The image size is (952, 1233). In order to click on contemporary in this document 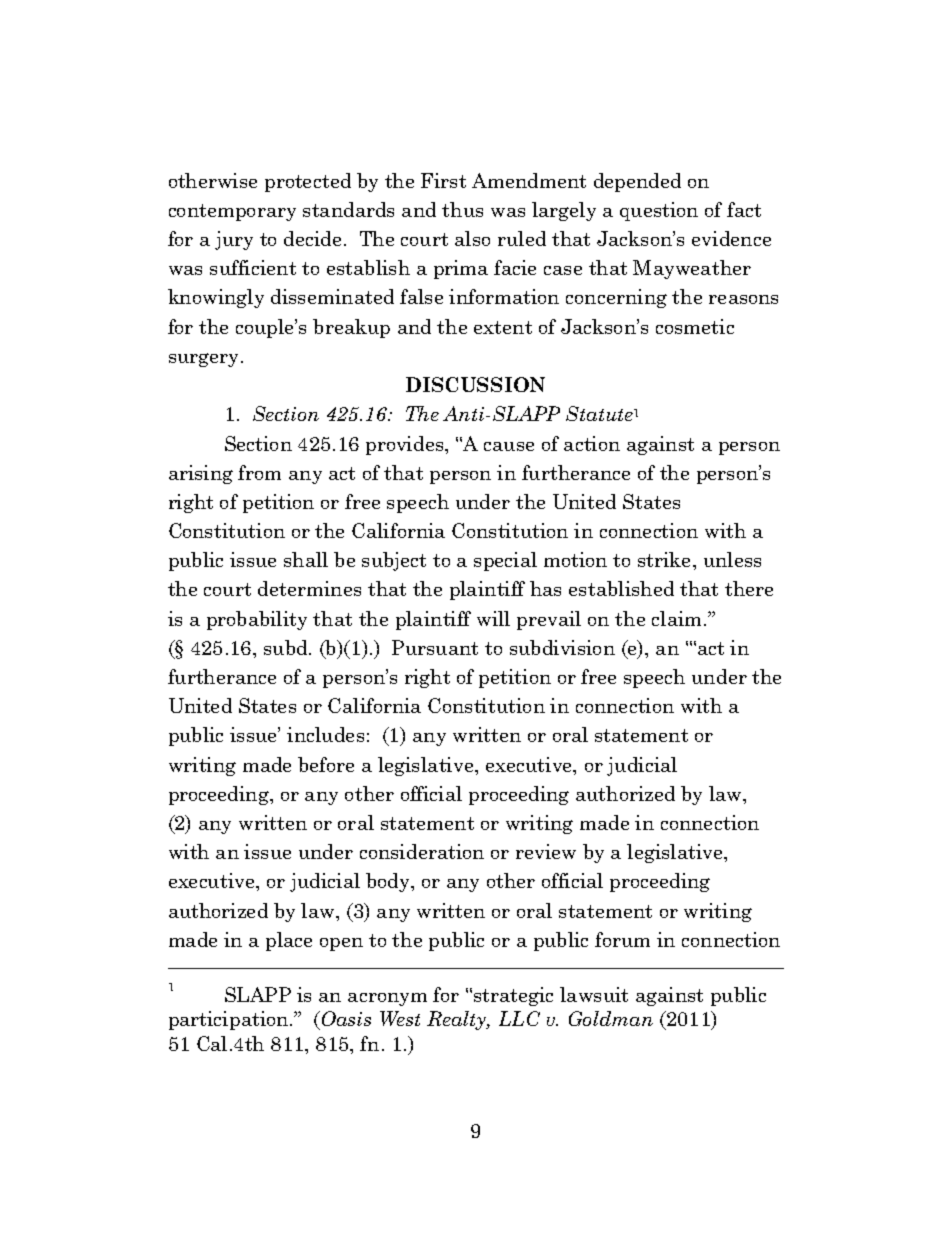, I will do `click(232, 212)`.
